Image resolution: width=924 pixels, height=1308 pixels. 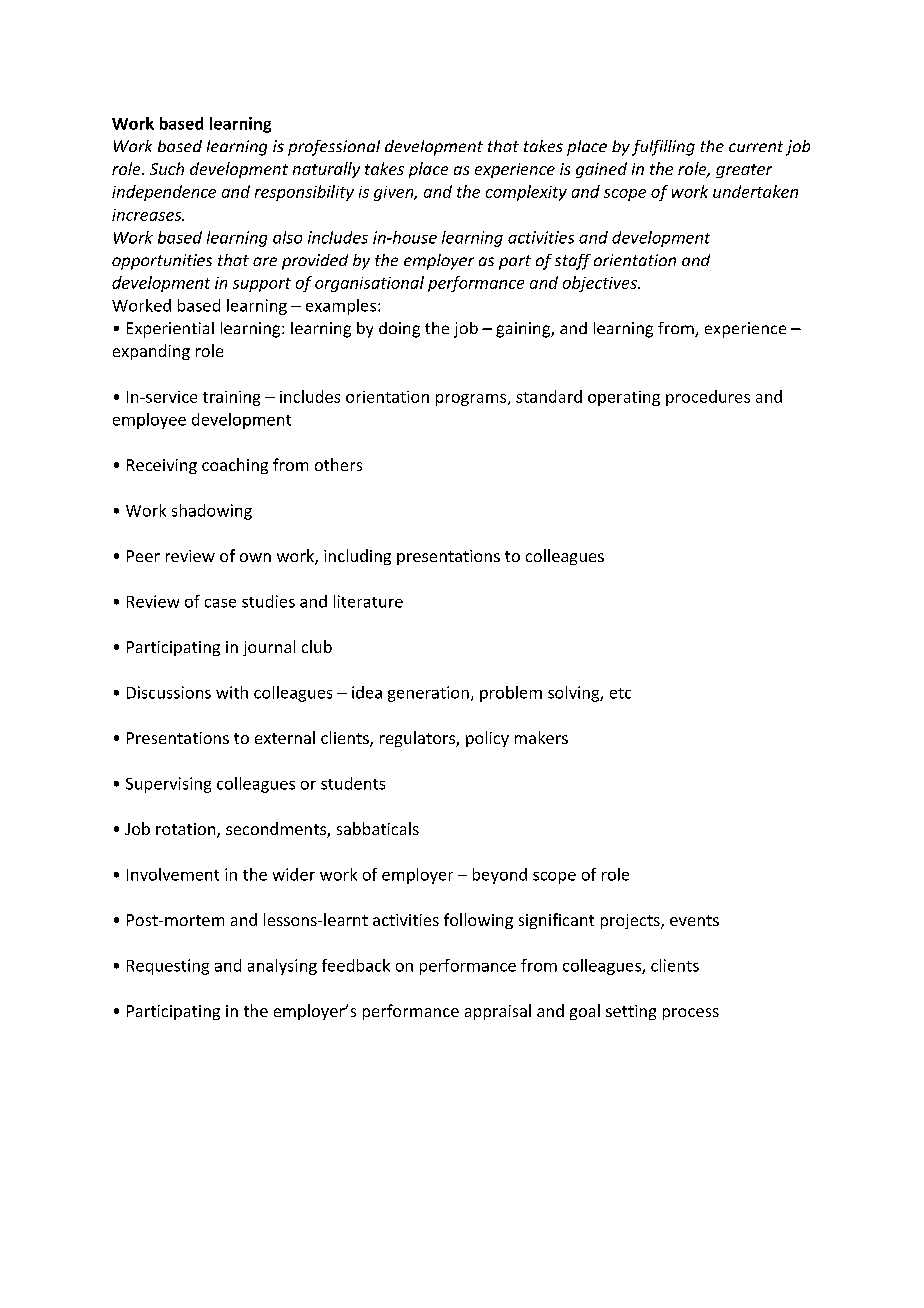 What do you see at coordinates (620, 693) in the document?
I see `etc` at bounding box center [620, 693].
